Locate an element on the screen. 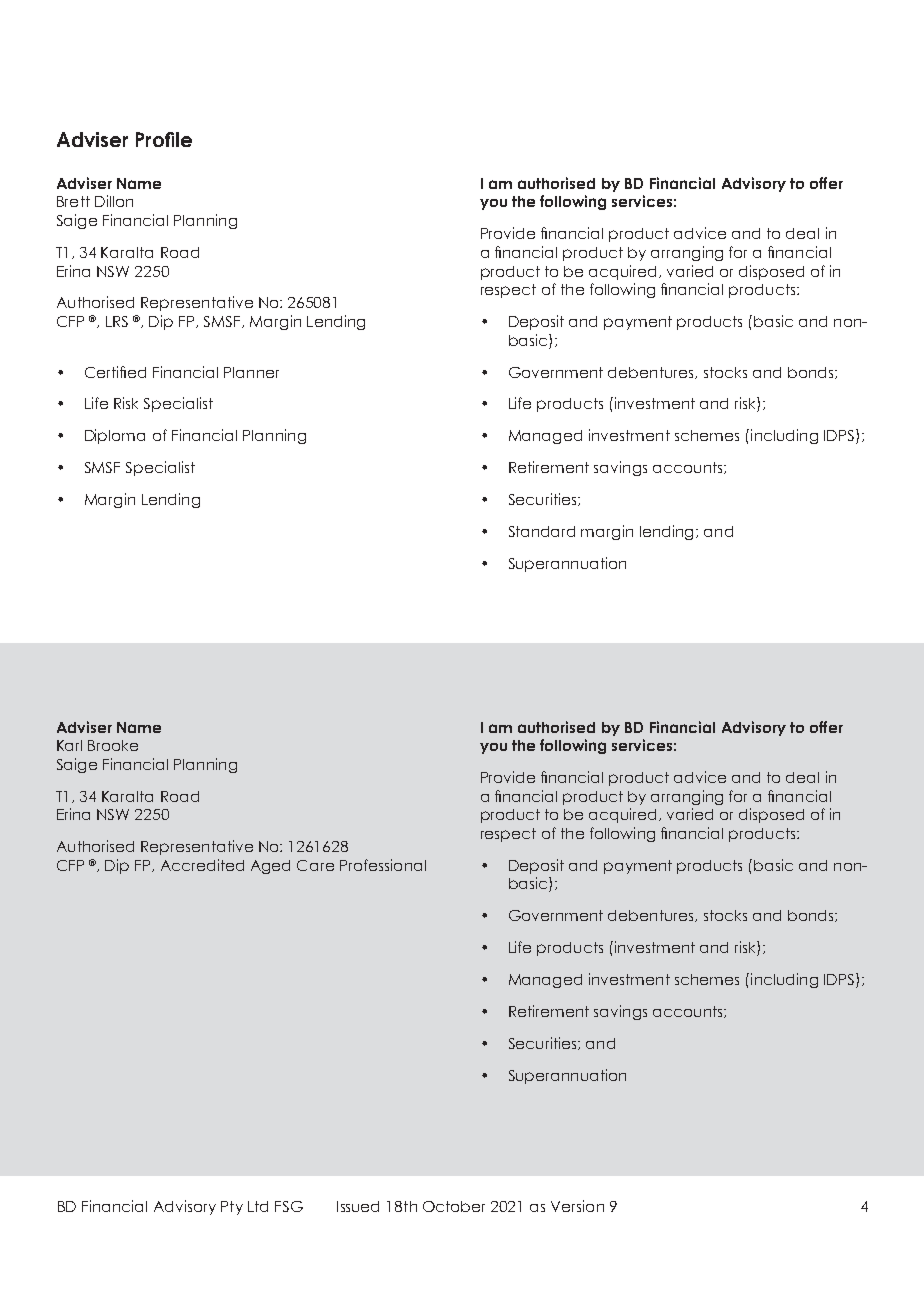 Image resolution: width=924 pixels, height=1308 pixels. Pty is located at coordinates (232, 1208).
